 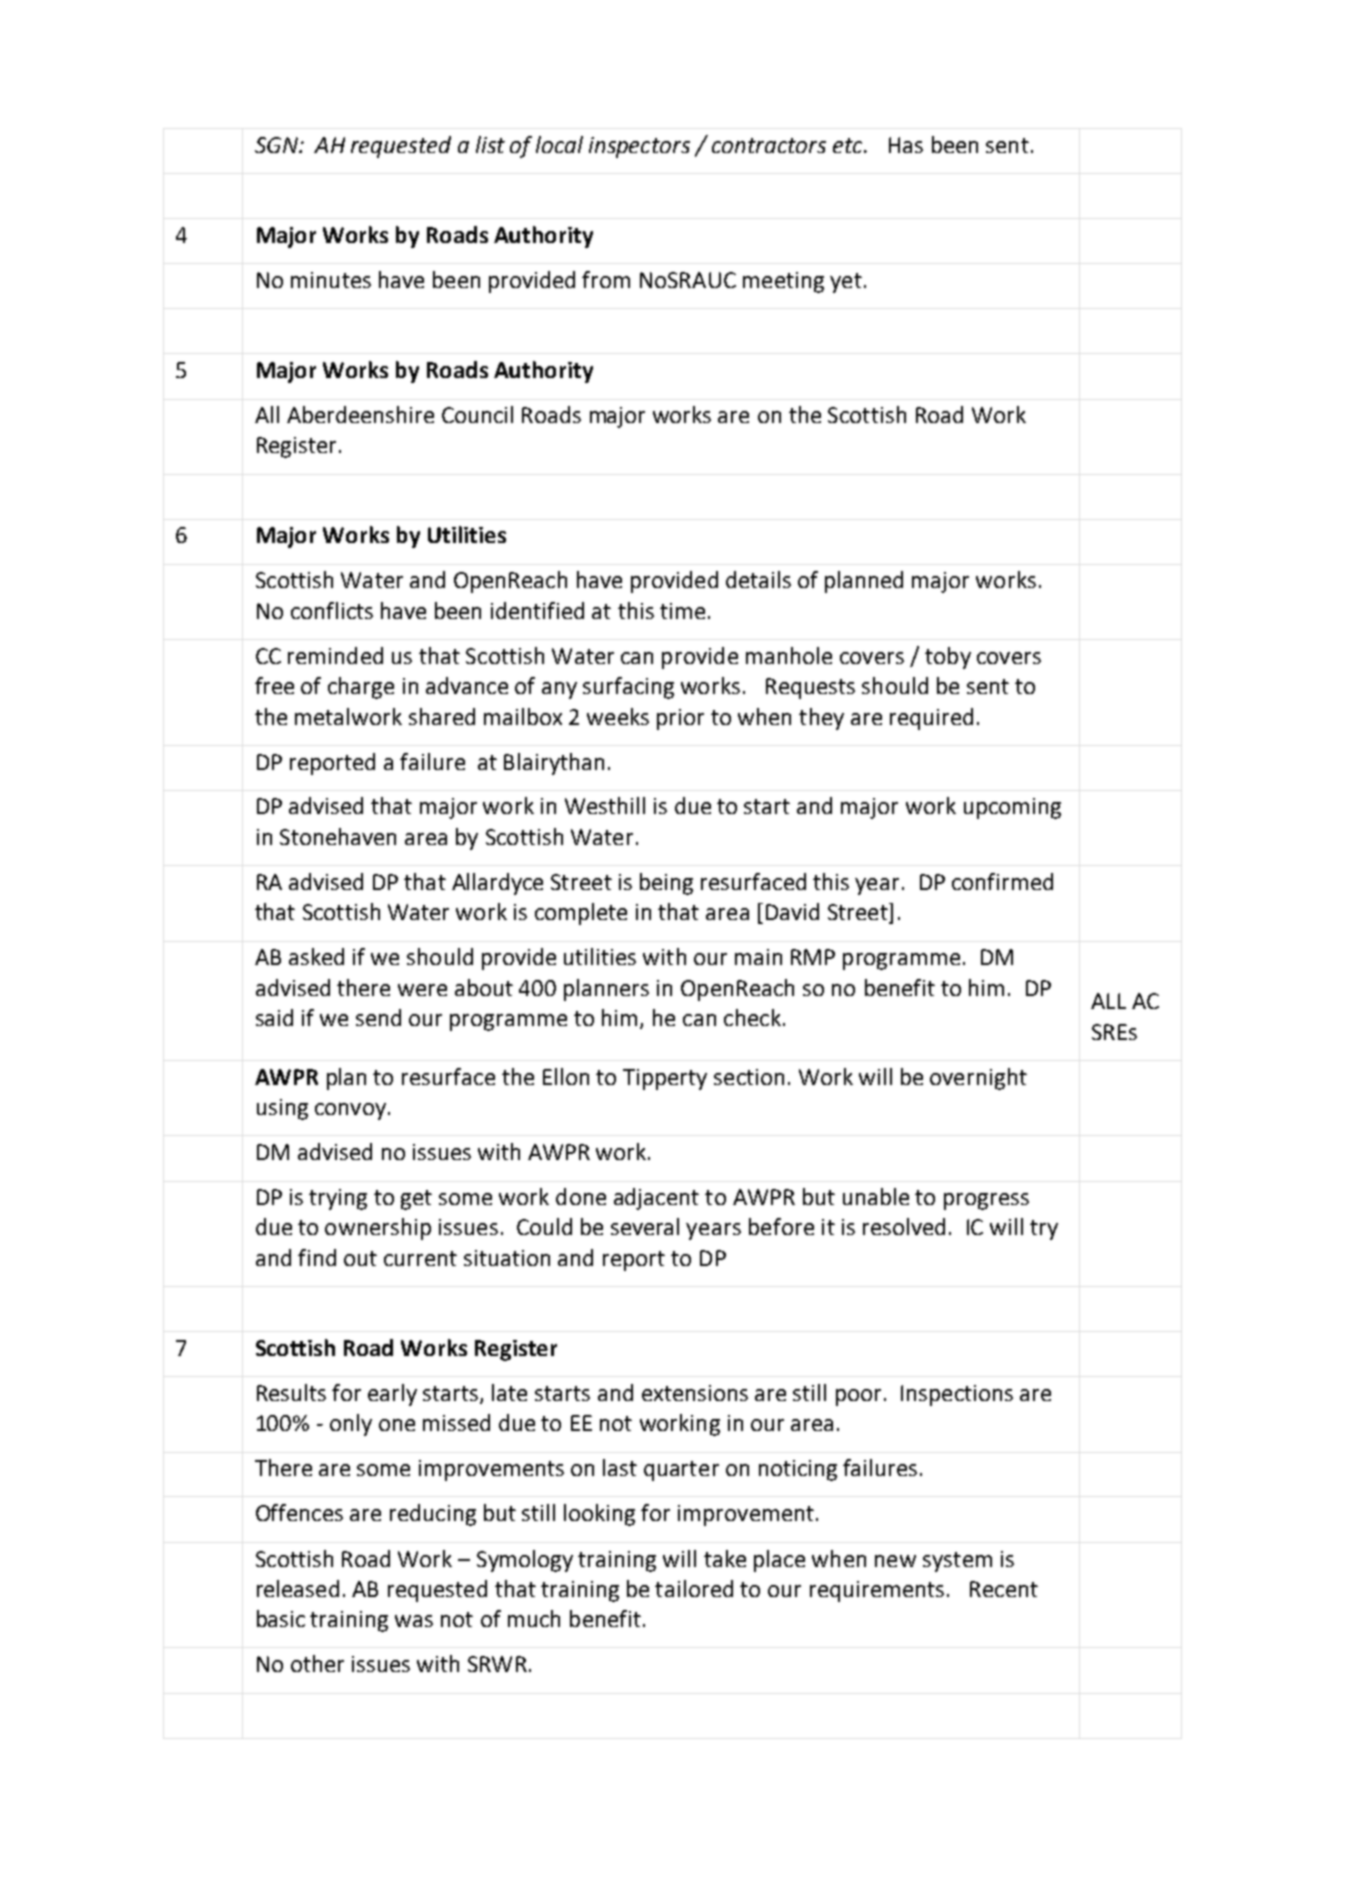 I want to click on tailored, so click(x=694, y=1588).
